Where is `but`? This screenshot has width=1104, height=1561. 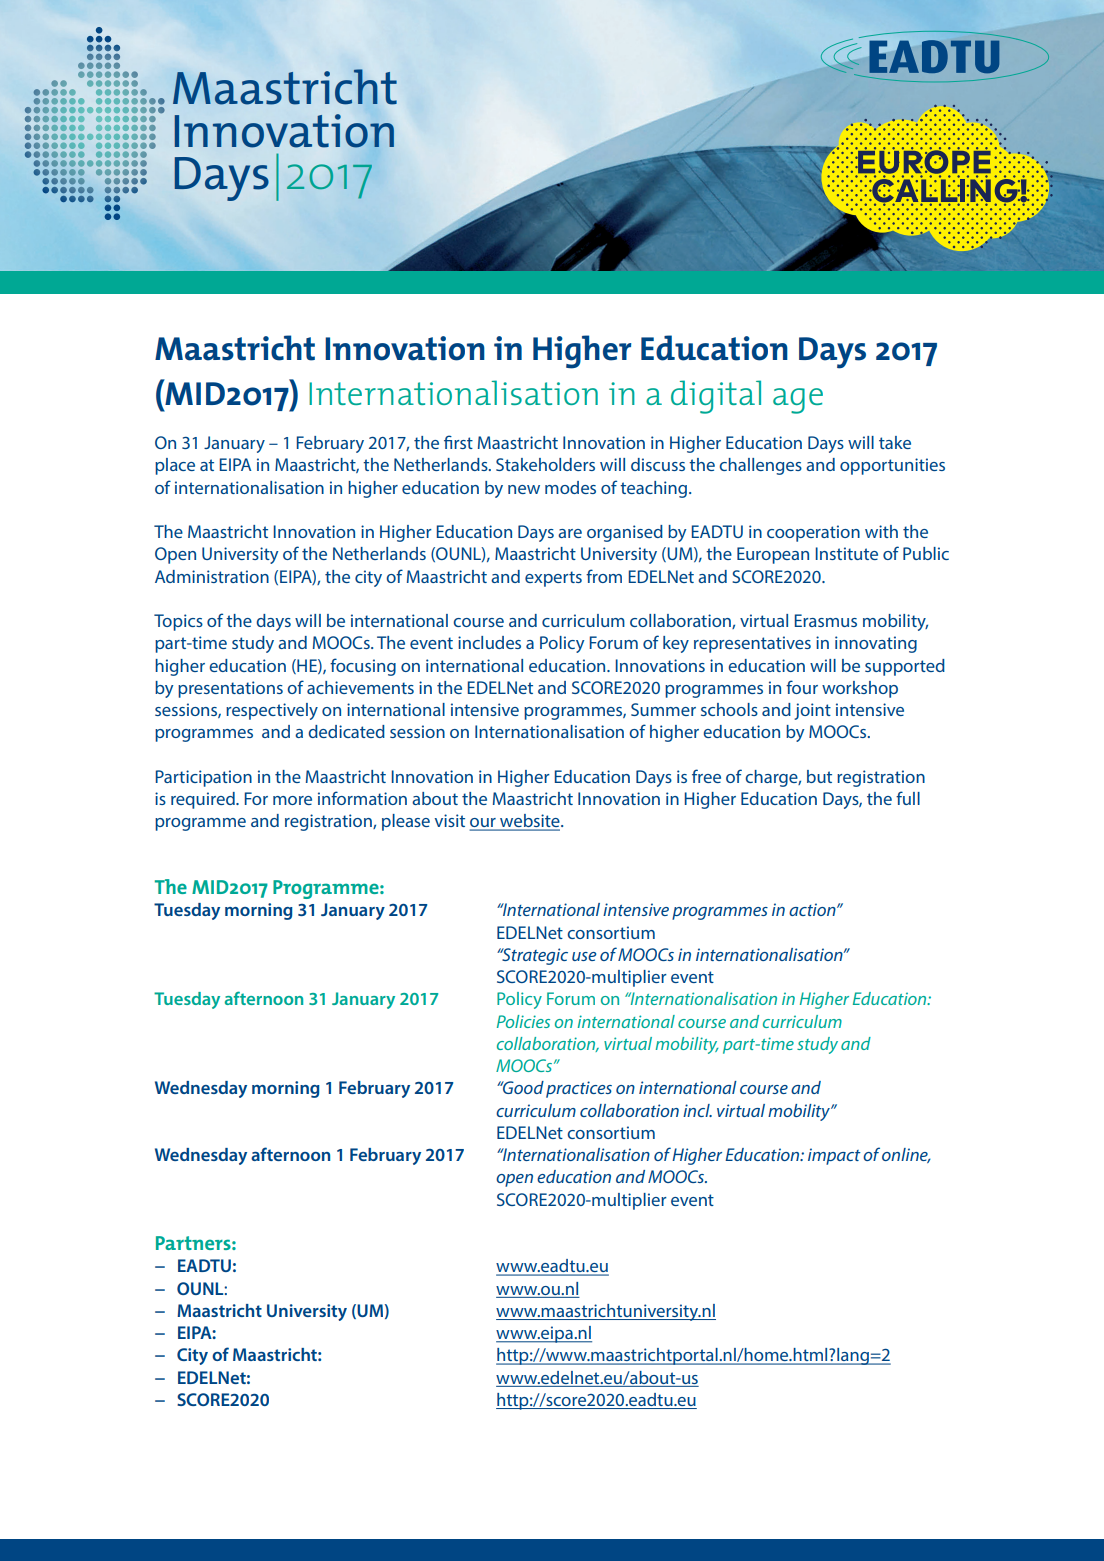
but is located at coordinates (819, 776).
